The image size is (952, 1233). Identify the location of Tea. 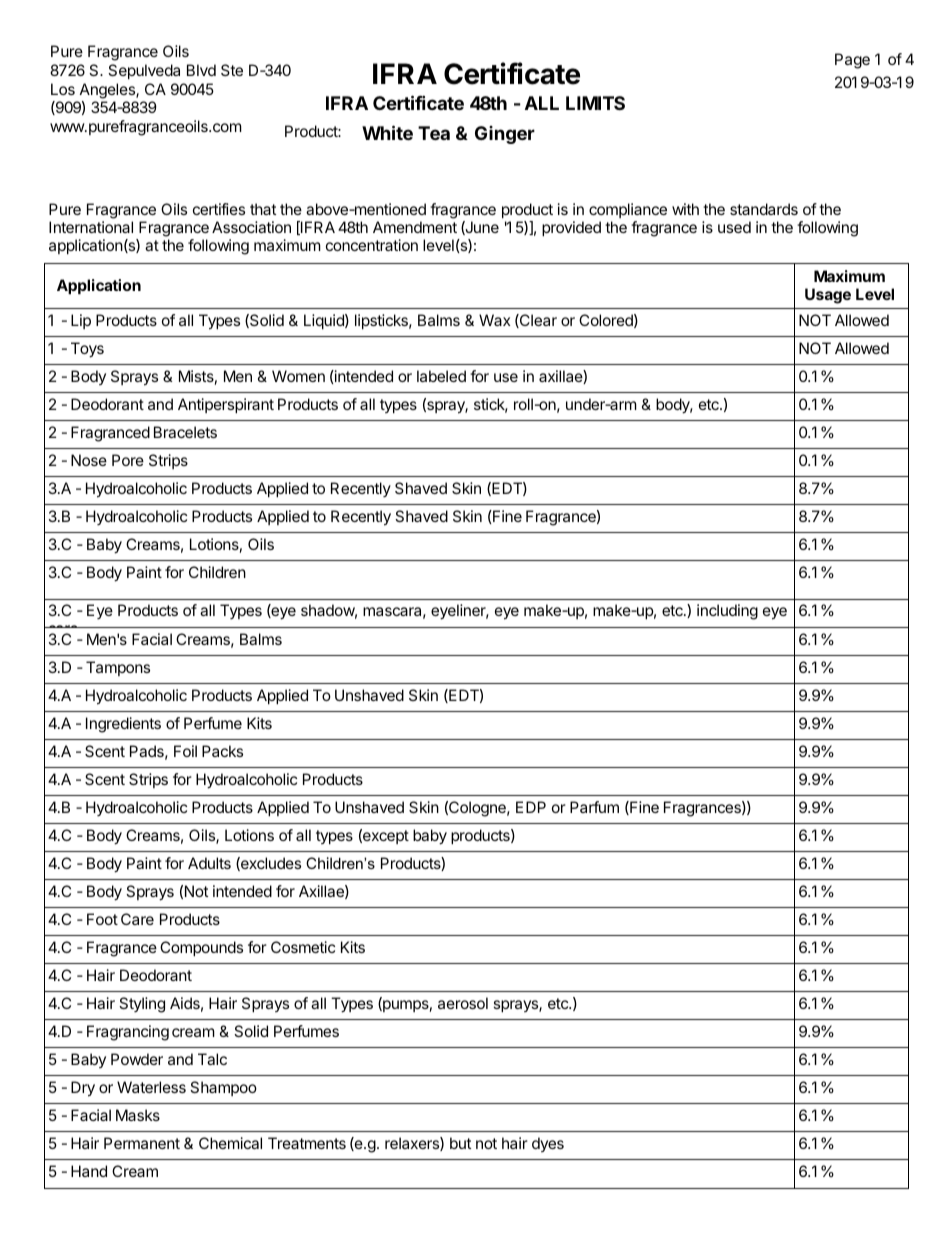
(434, 133).
